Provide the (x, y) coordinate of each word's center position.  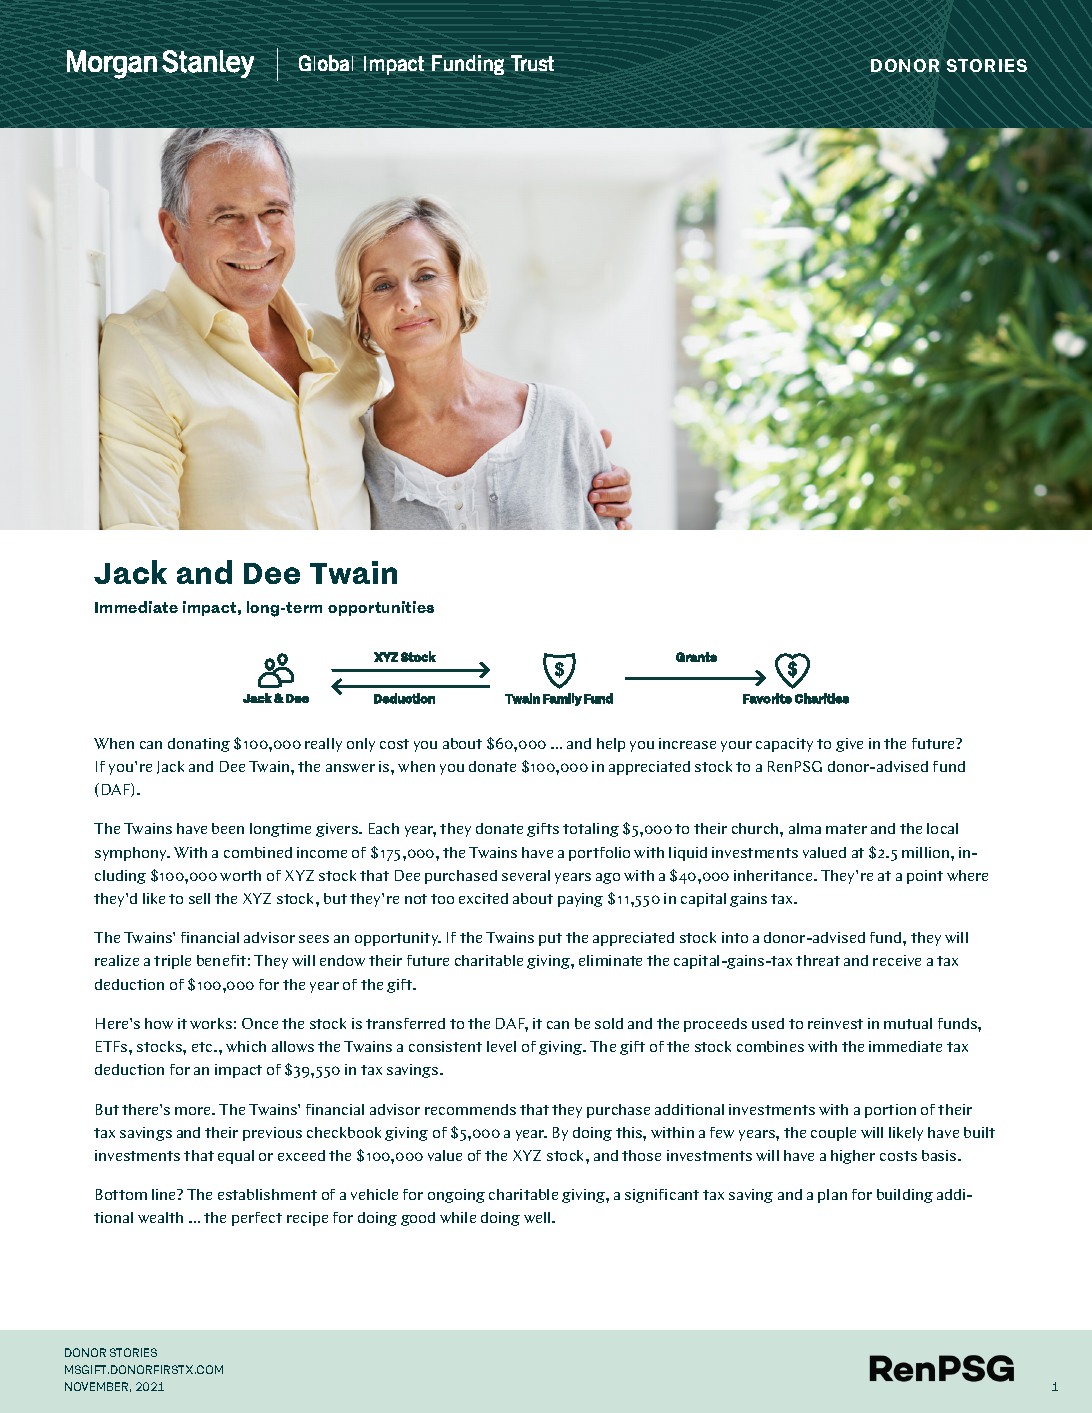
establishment (267, 1194)
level (501, 1046)
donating (199, 745)
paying (580, 900)
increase (687, 743)
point (925, 877)
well (538, 1217)
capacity (784, 745)
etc (203, 1047)
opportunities (381, 608)
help (611, 745)
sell (199, 898)
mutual (908, 1023)
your (736, 746)
